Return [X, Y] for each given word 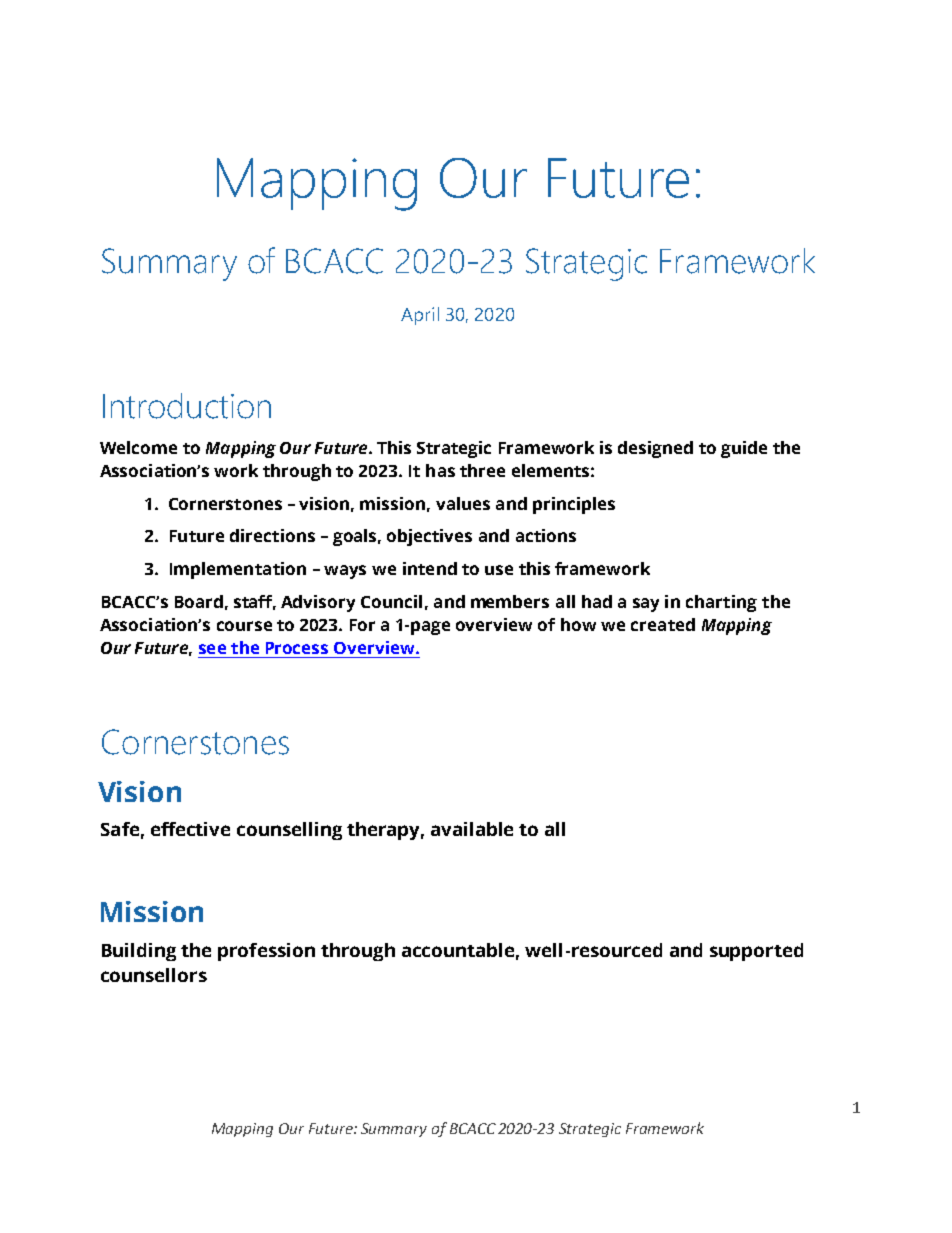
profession [266, 952]
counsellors [154, 975]
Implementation [238, 570]
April [420, 316]
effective [190, 829]
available [472, 829]
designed [655, 449]
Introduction [187, 406]
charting [721, 603]
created [663, 624]
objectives [429, 537]
